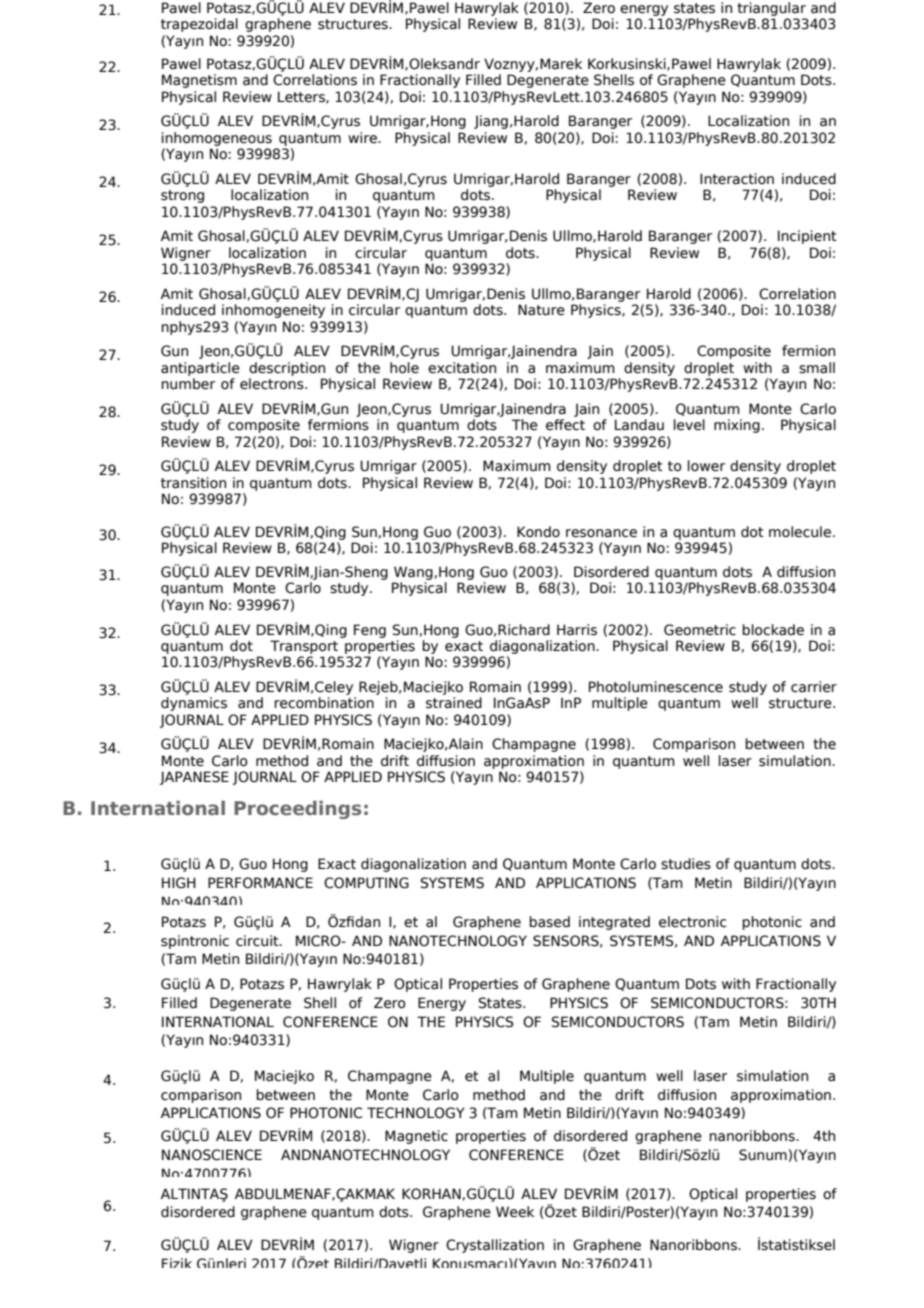 The height and width of the document is (1308, 924). What do you see at coordinates (304, 647) in the document?
I see `Transport` at bounding box center [304, 647].
